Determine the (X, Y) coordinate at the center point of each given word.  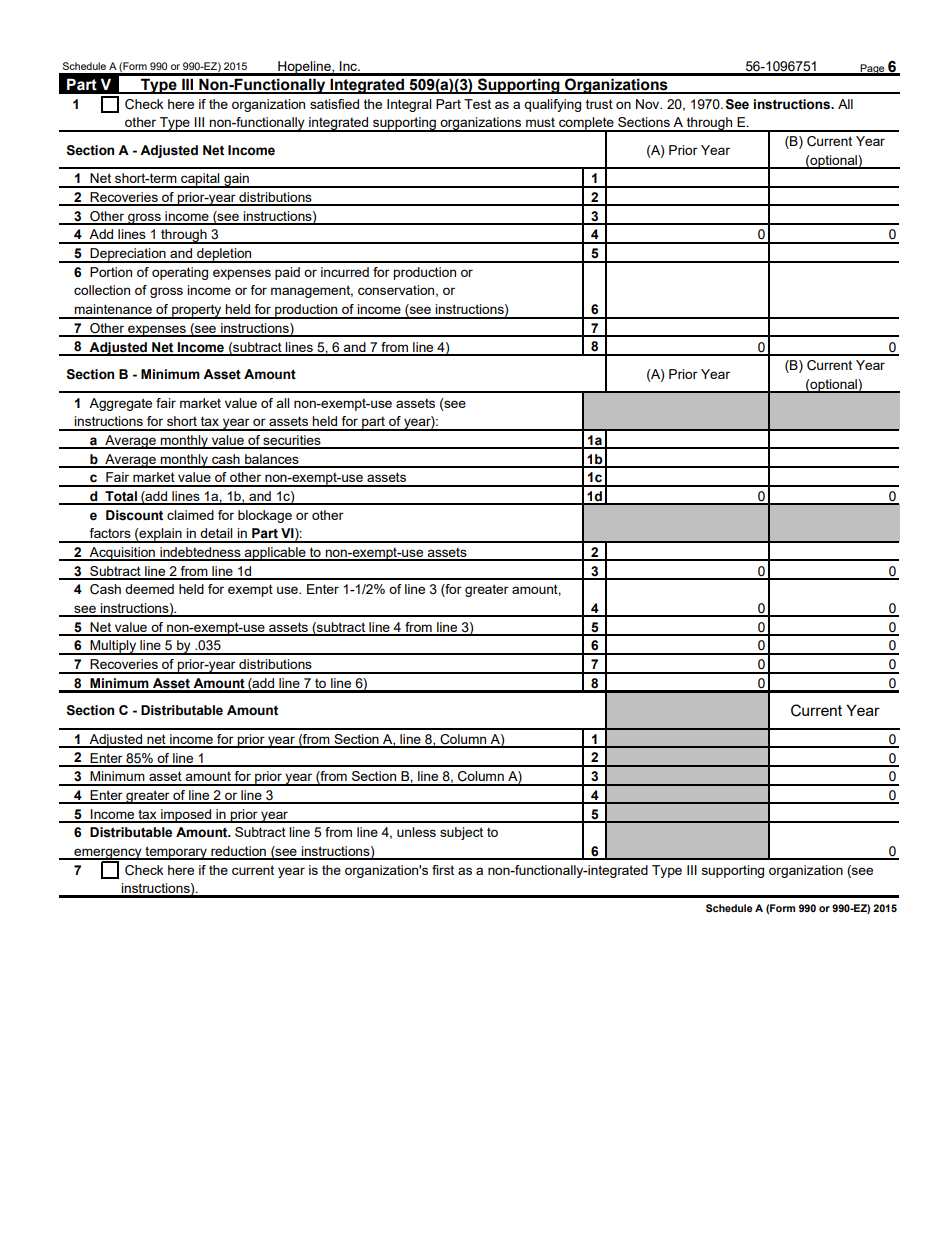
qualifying (552, 105)
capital (200, 180)
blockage (265, 516)
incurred (345, 272)
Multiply (113, 647)
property (197, 311)
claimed (190, 515)
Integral (409, 105)
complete (586, 125)
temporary (176, 853)
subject (461, 833)
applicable (275, 554)
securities (292, 441)
